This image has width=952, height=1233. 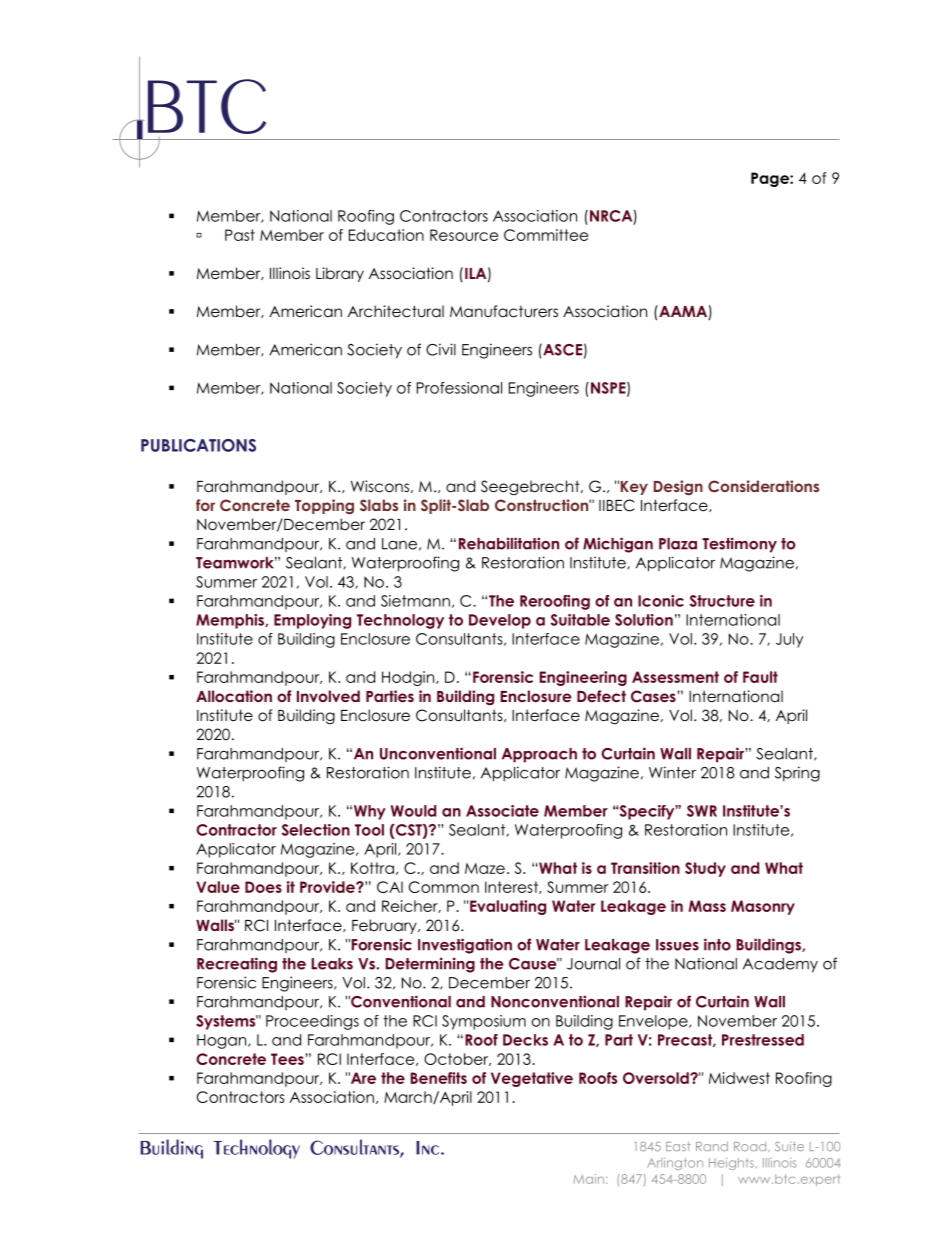 What do you see at coordinates (464, 235) in the image?
I see `Resource` at bounding box center [464, 235].
